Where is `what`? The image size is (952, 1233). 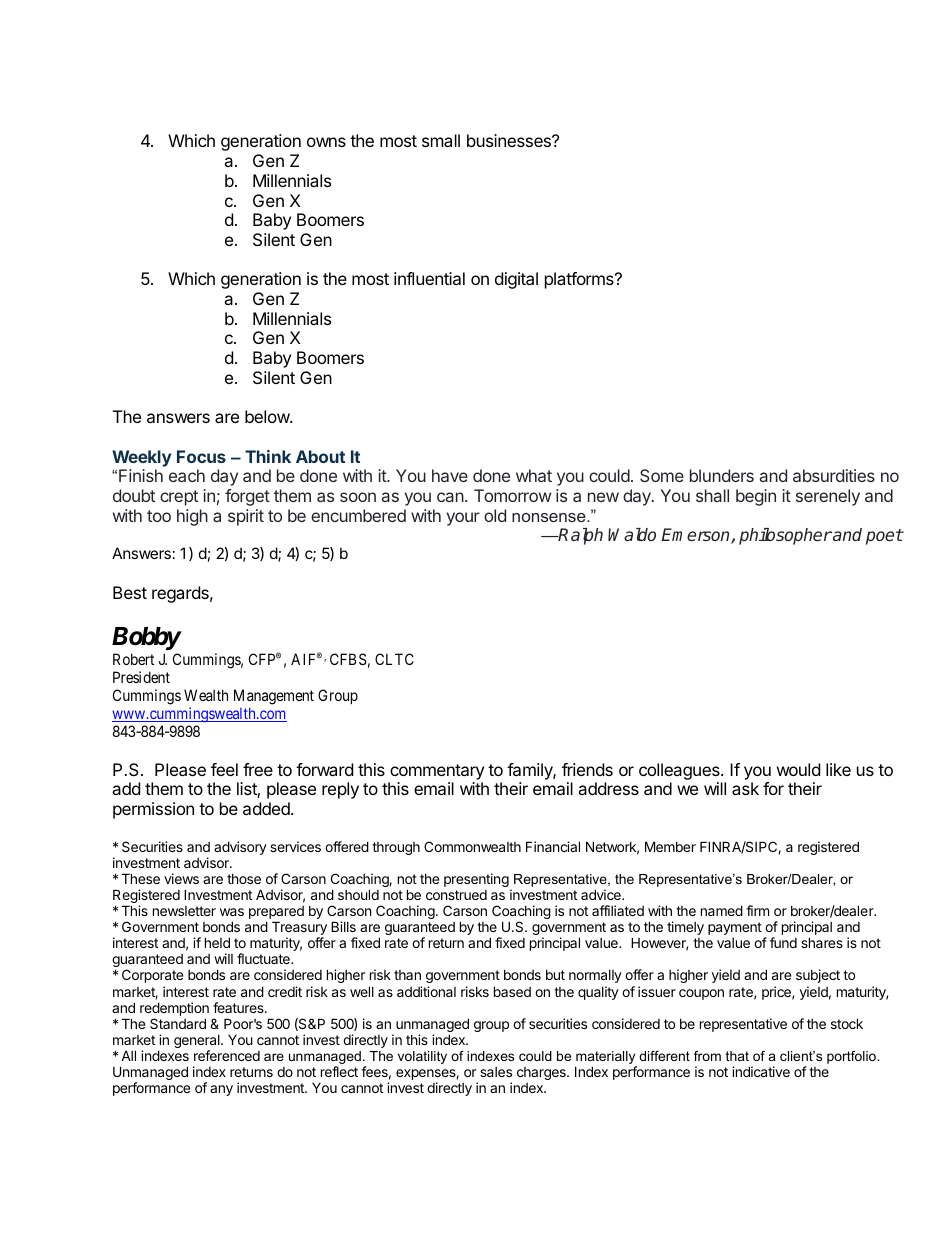 what is located at coordinates (534, 475).
